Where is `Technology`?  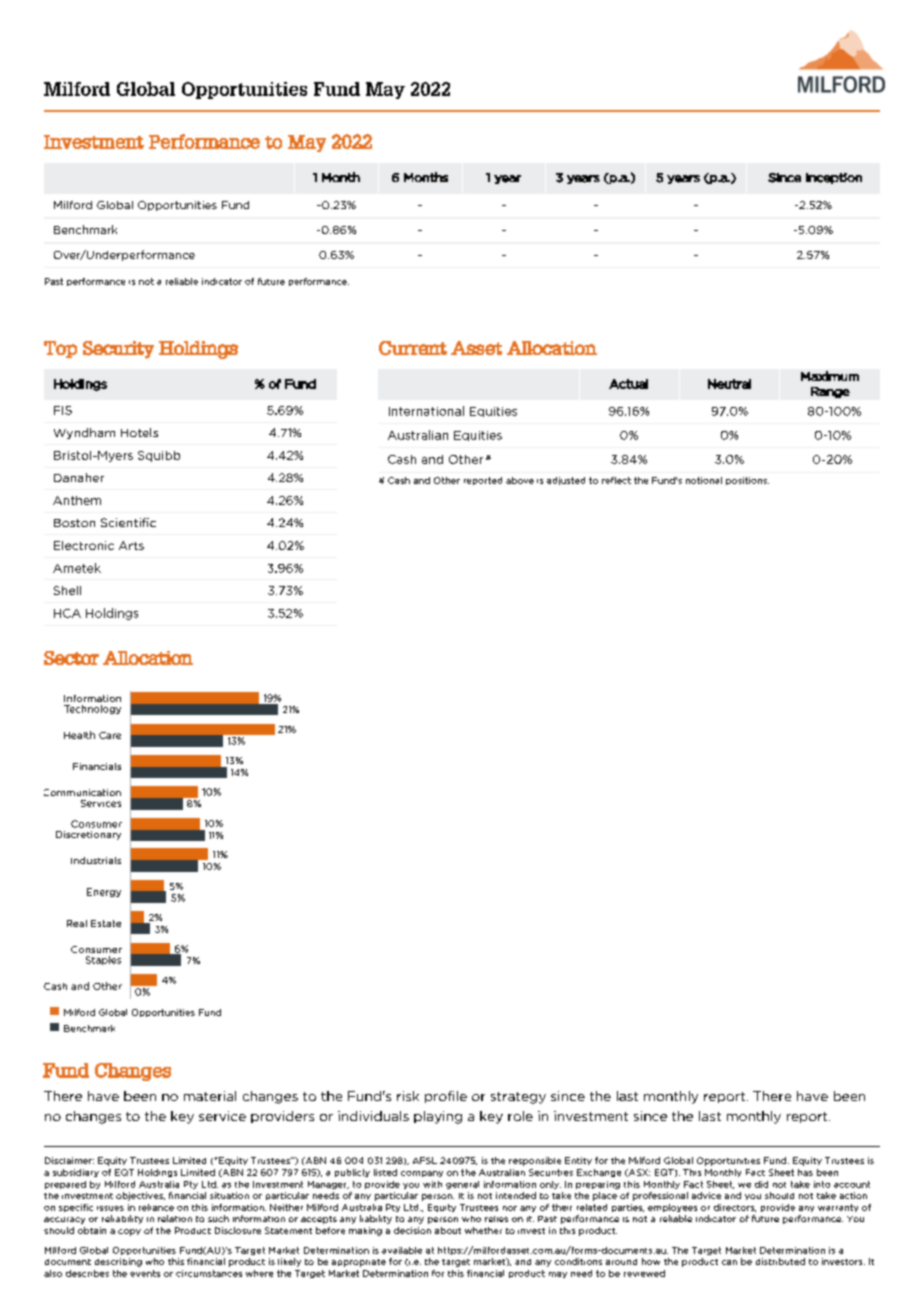
Technology is located at coordinates (92, 709).
